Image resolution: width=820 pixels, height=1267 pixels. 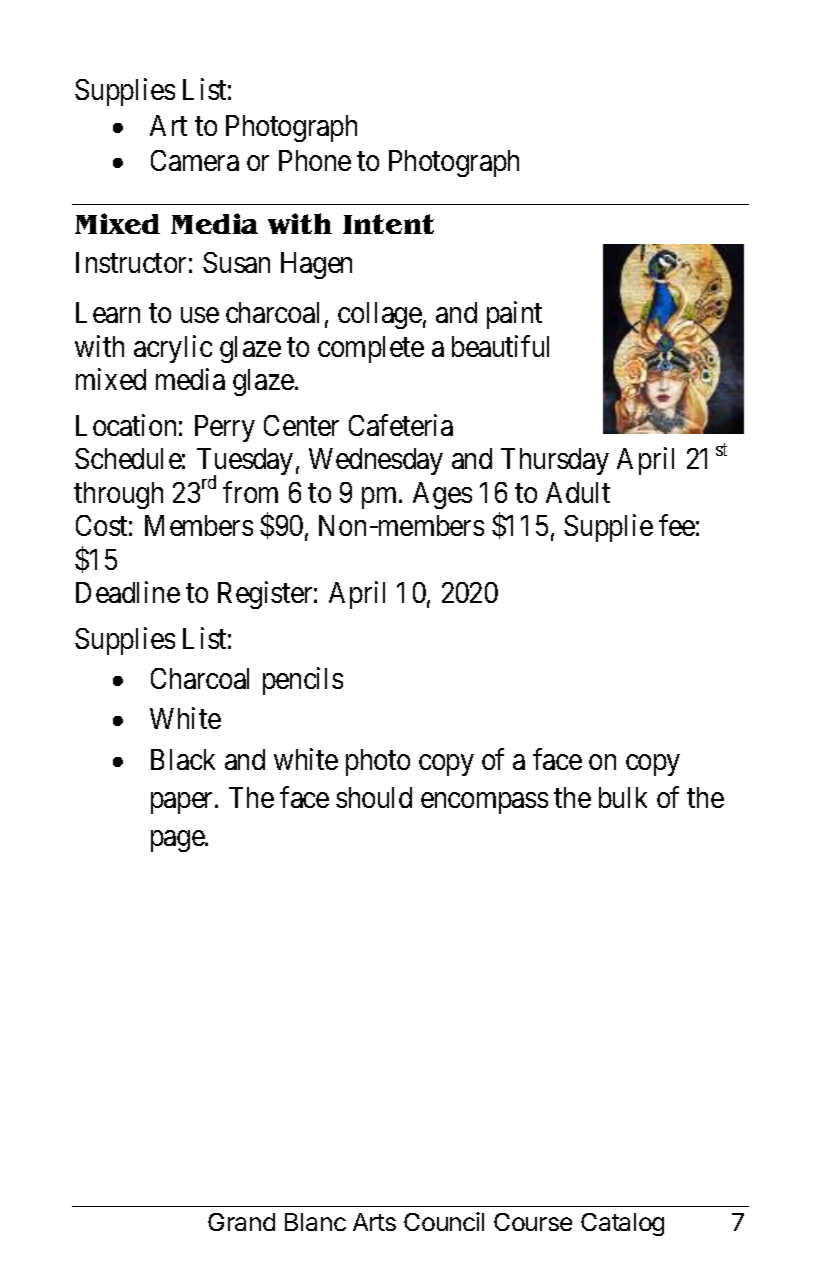 What do you see at coordinates (303, 681) in the screenshot?
I see `pencils` at bounding box center [303, 681].
